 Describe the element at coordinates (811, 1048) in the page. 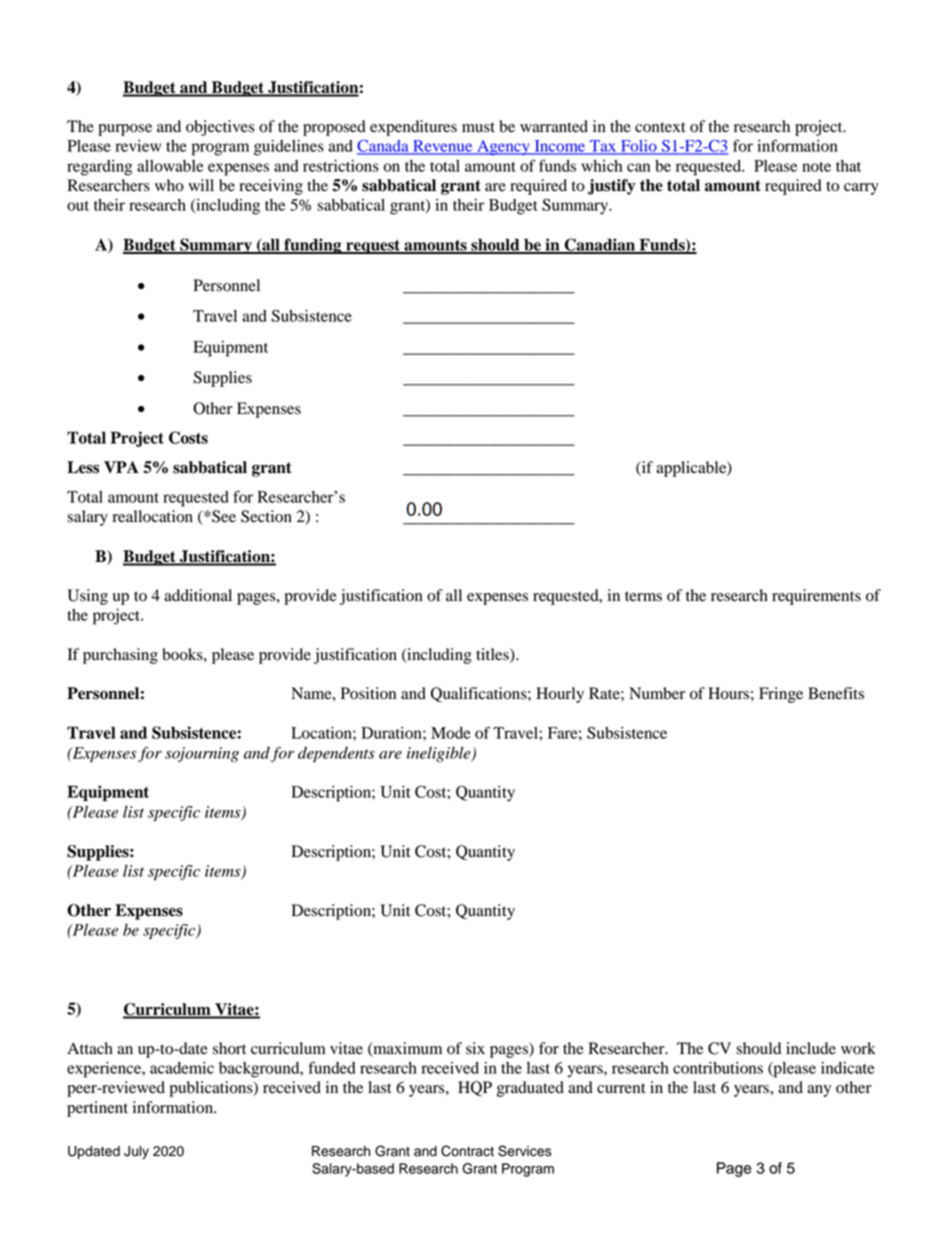

I see `include` at that location.
